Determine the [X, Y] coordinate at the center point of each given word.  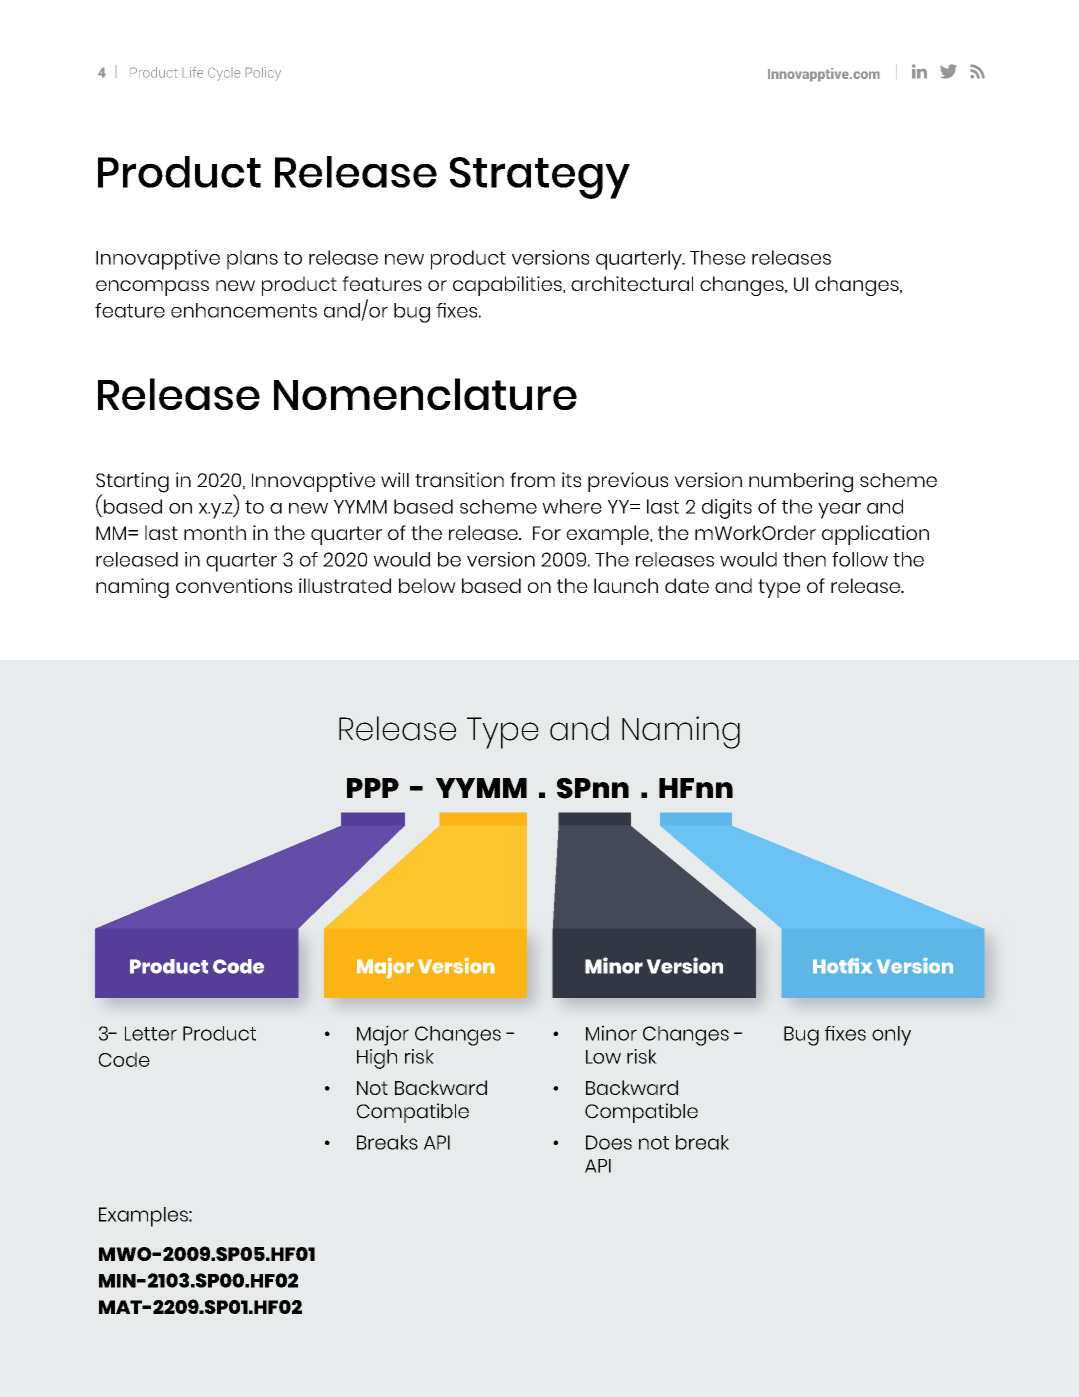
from [532, 480]
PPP [373, 788]
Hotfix [842, 965]
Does [609, 1142]
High [377, 1059]
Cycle [224, 74]
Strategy [540, 178]
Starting [132, 483]
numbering [801, 482]
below [427, 585]
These [717, 257]
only [891, 1036]
